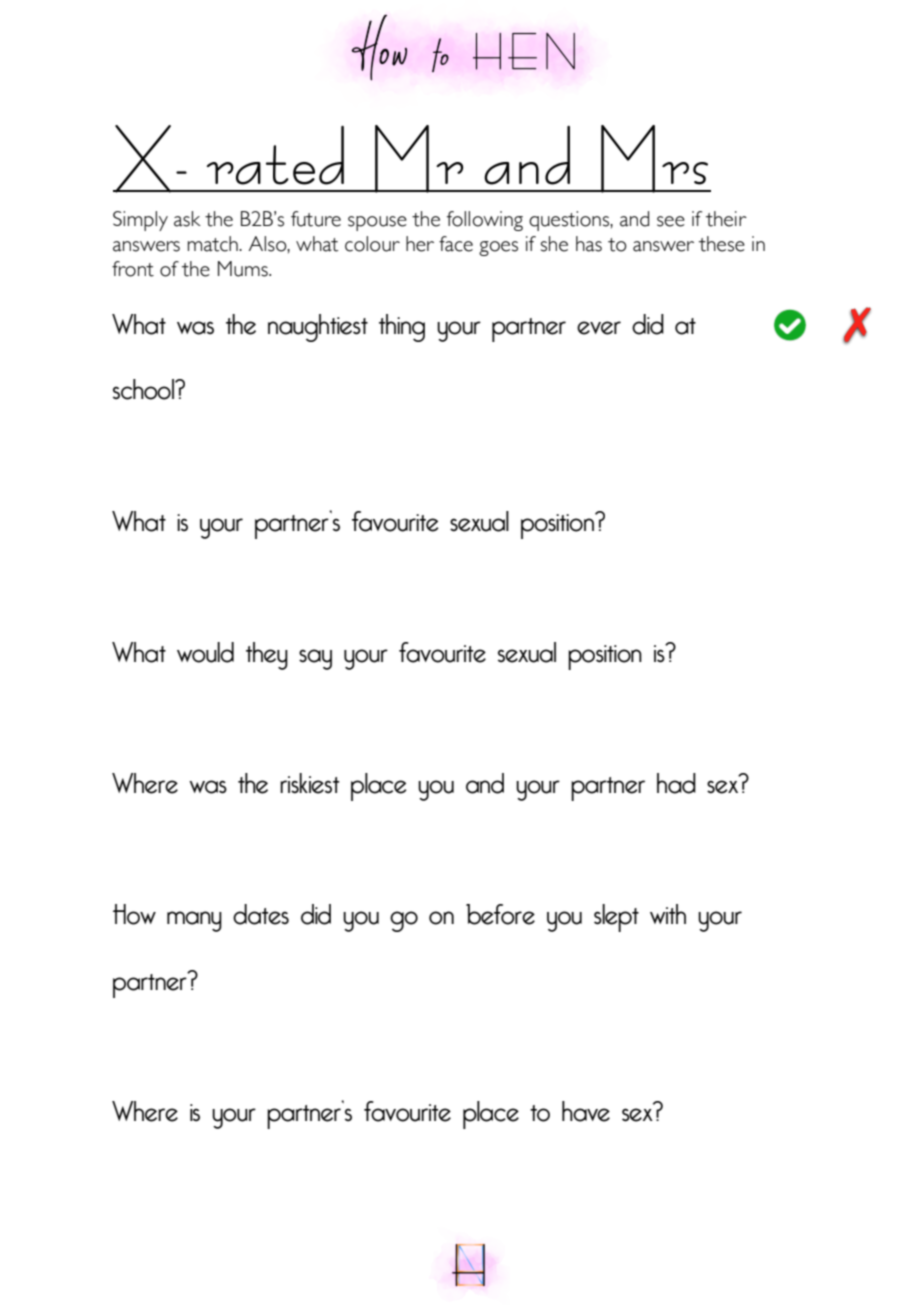 The height and width of the screenshot is (1308, 924). Describe the element at coordinates (654, 159) in the screenshot. I see `Mrs` at that location.
